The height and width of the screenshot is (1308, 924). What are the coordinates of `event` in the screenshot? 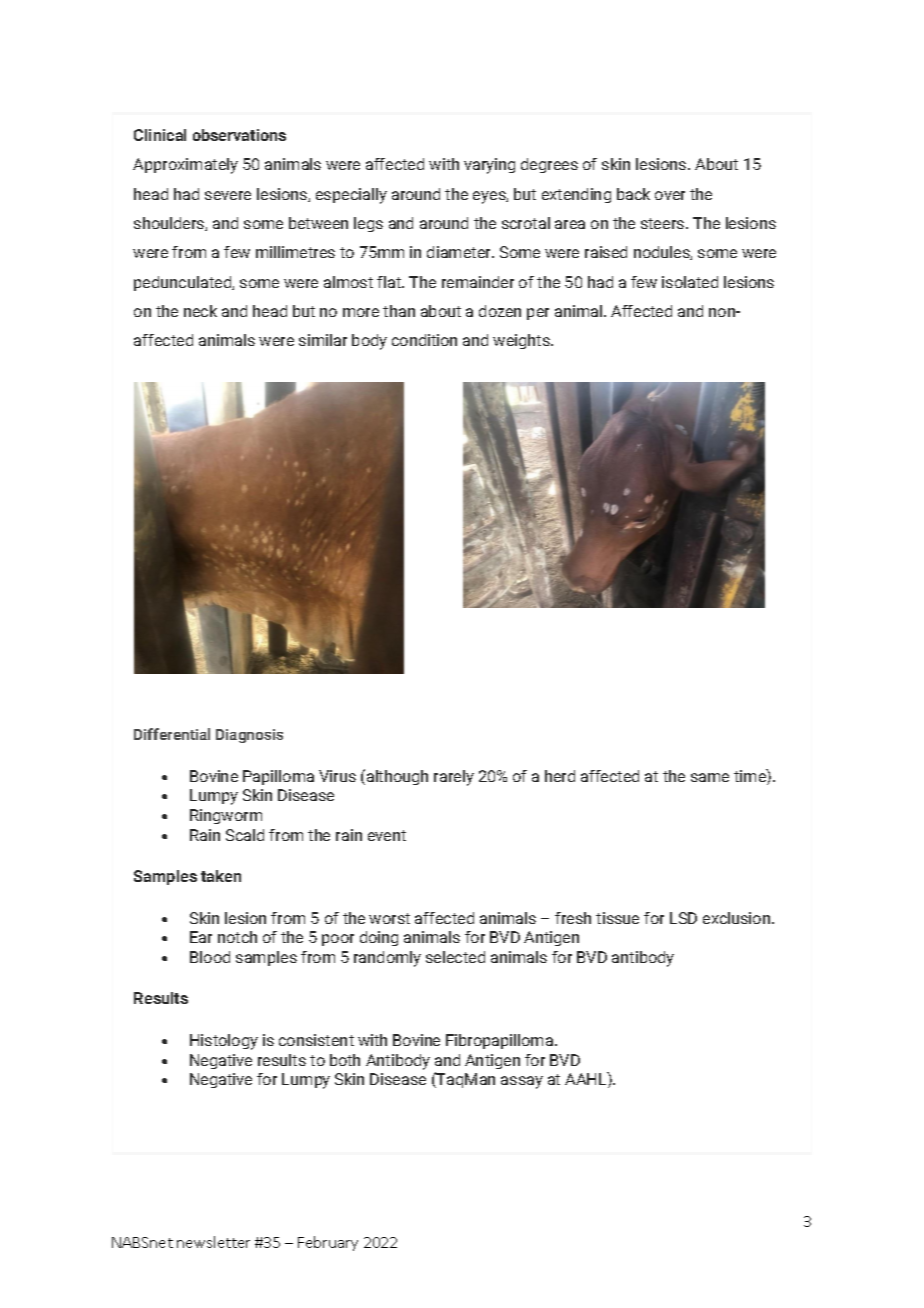 It's located at (387, 835).
